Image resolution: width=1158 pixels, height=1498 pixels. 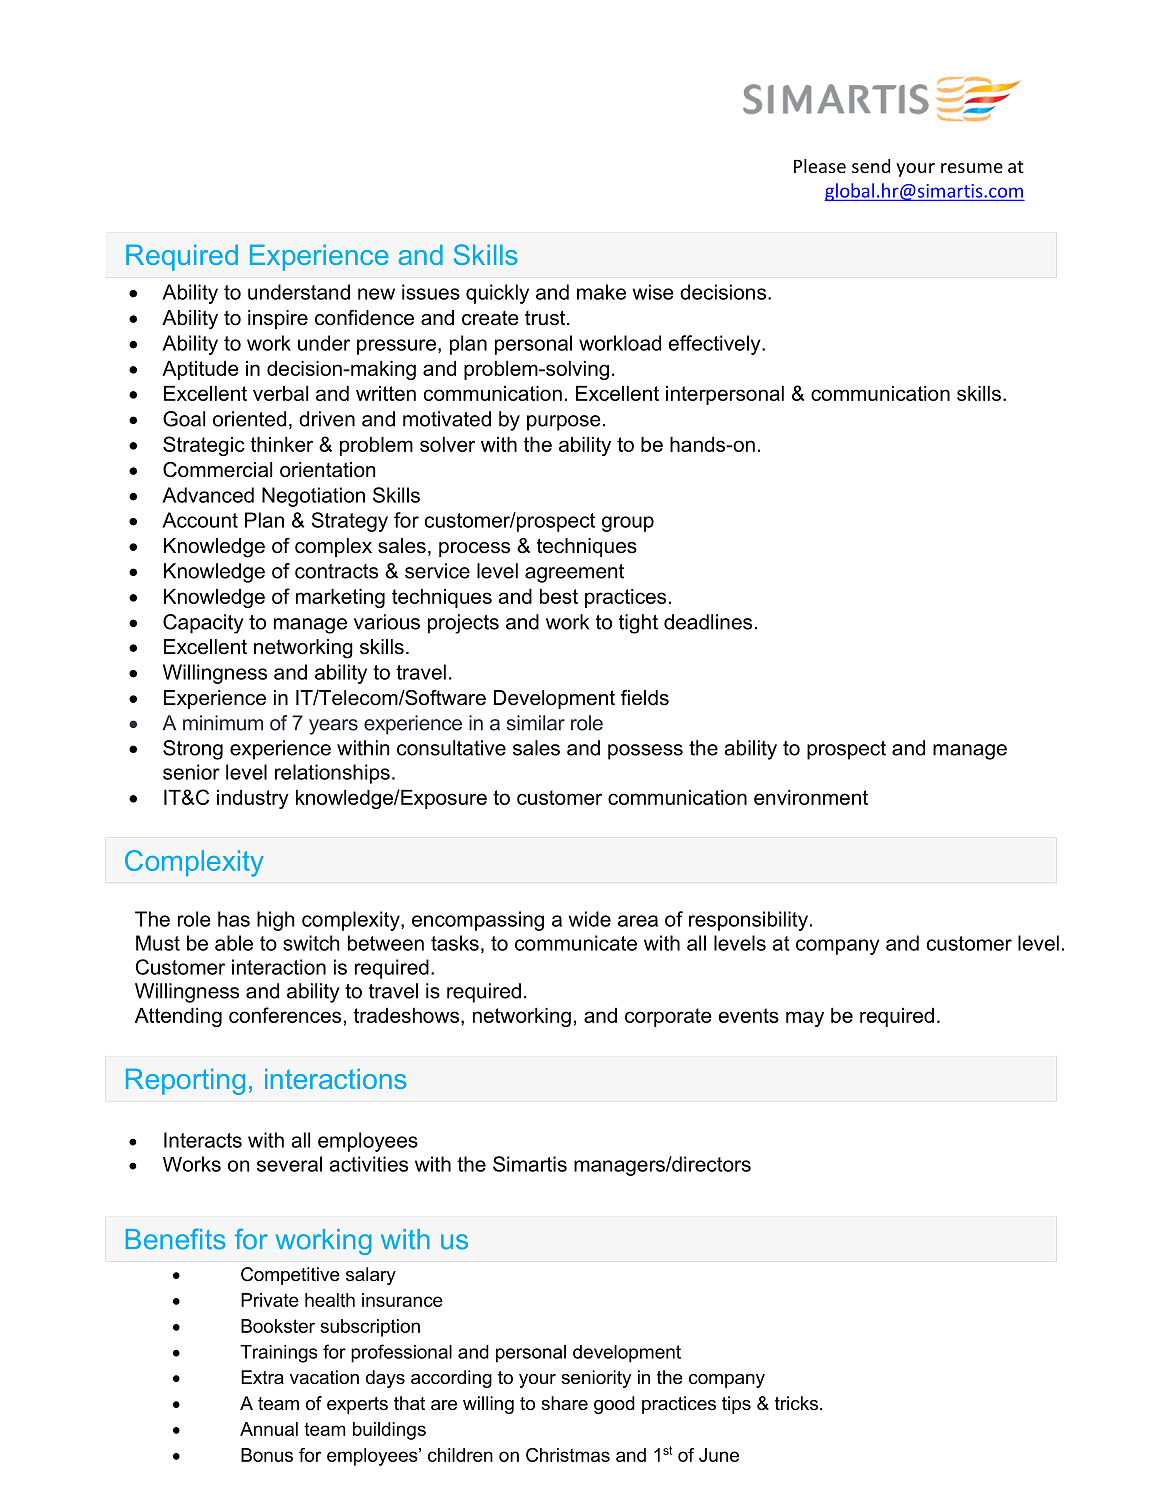 What do you see at coordinates (564, 1403) in the screenshot?
I see `share` at bounding box center [564, 1403].
